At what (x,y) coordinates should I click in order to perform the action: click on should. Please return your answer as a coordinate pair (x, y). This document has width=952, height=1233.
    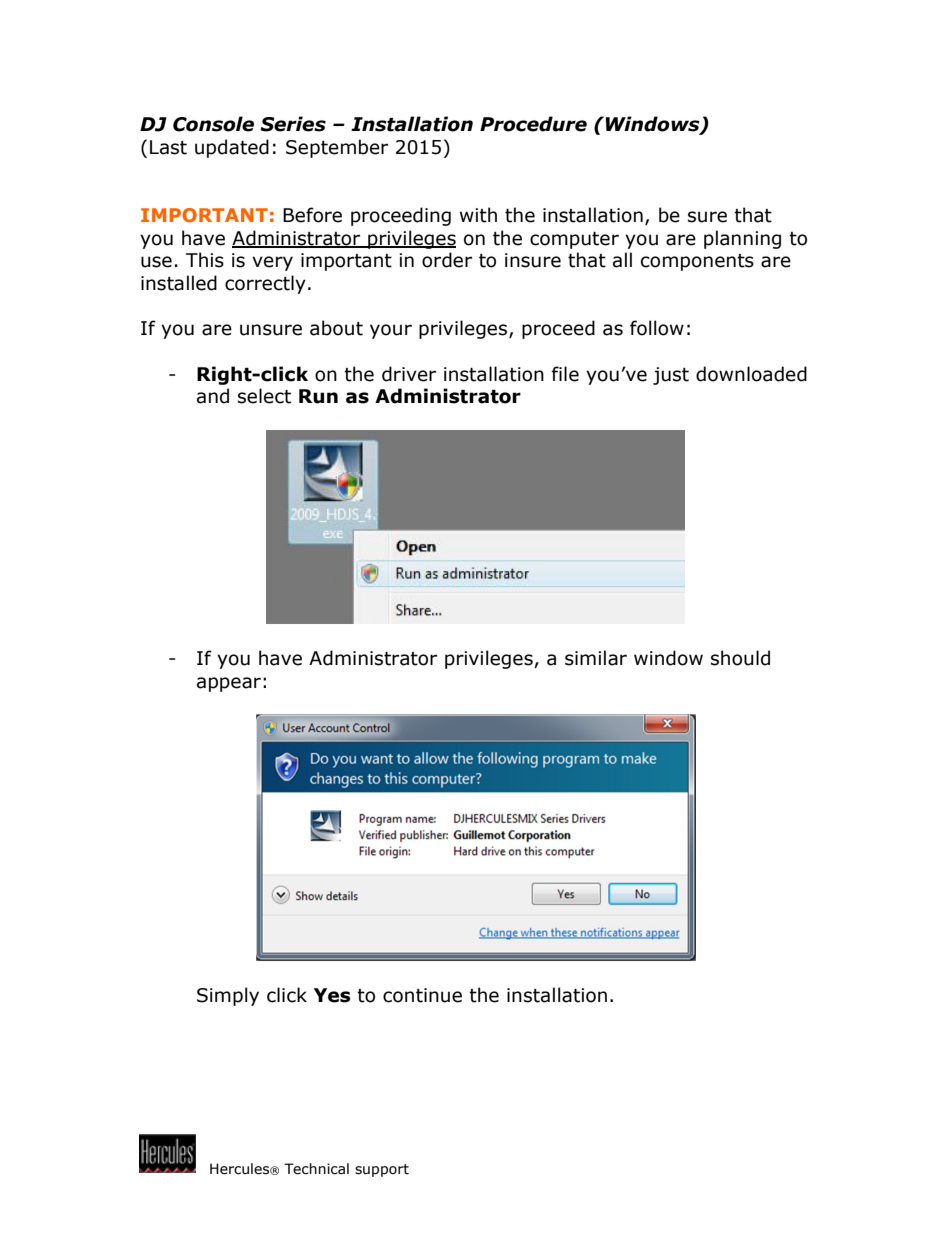
    Looking at the image, I should click on (740, 658).
